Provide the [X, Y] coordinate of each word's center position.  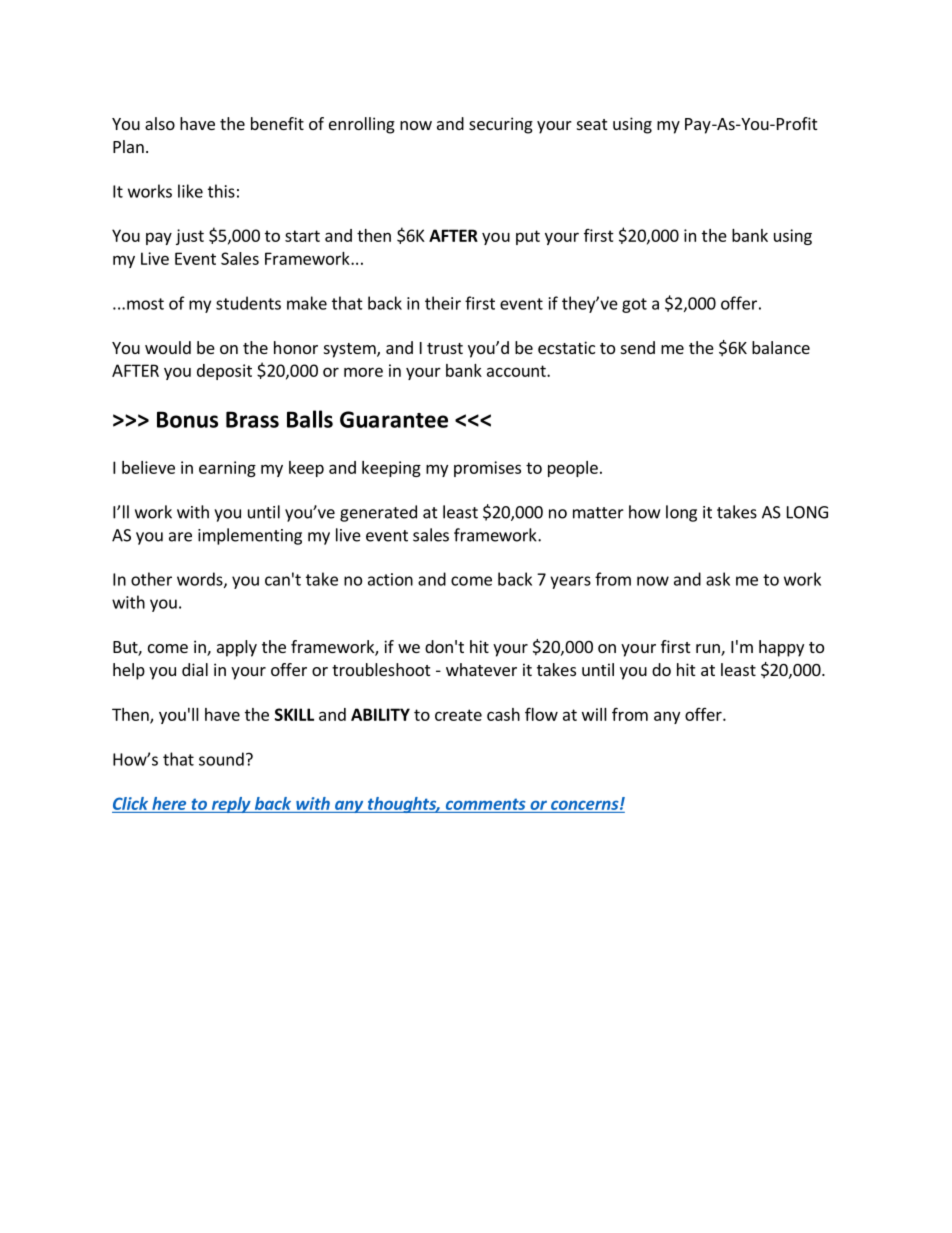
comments [486, 804]
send [638, 347]
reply [231, 805]
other [151, 579]
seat [592, 124]
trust [445, 348]
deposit [224, 372]
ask [718, 579]
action [390, 579]
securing [501, 125]
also [160, 123]
